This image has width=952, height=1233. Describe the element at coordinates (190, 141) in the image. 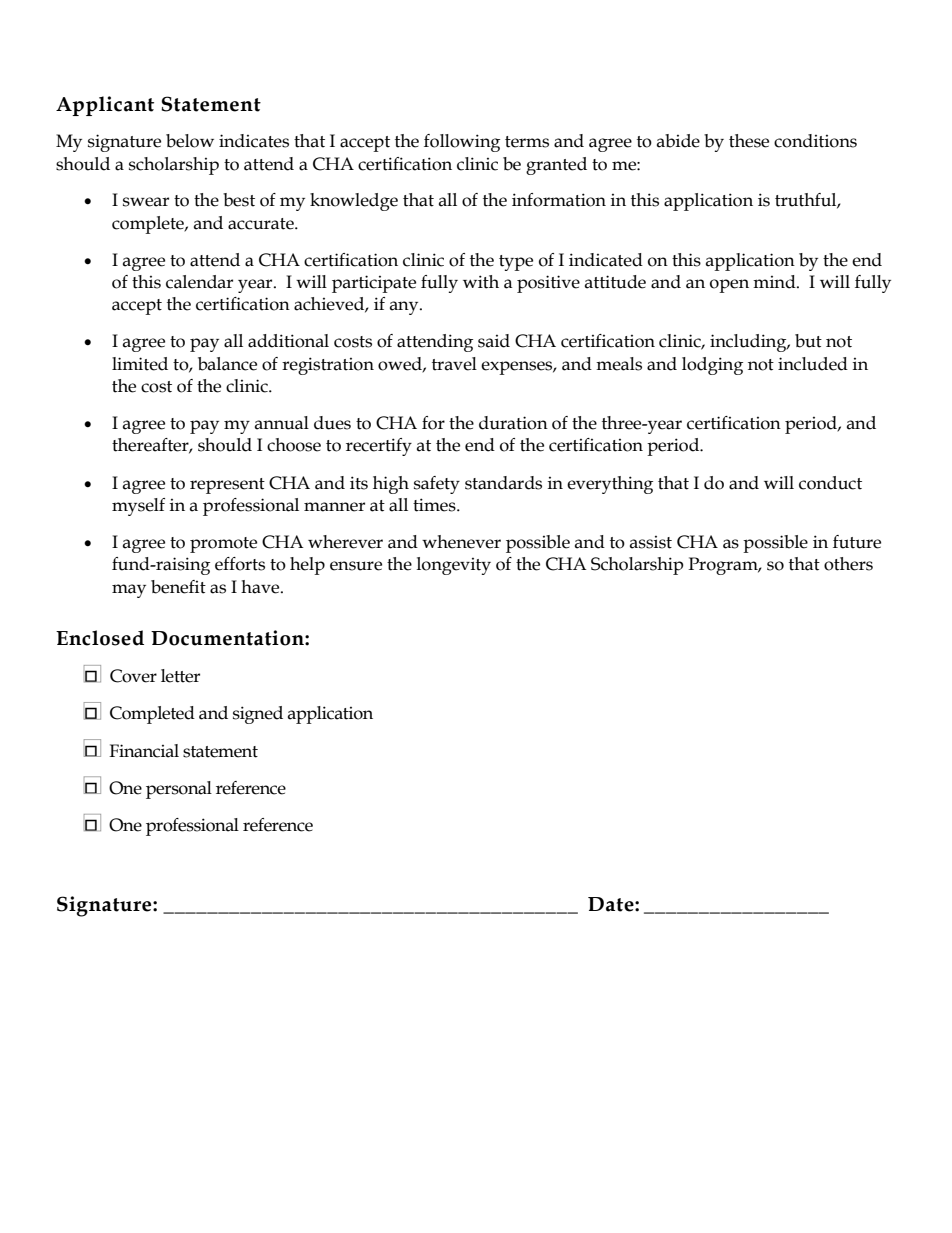

I see `below` at that location.
